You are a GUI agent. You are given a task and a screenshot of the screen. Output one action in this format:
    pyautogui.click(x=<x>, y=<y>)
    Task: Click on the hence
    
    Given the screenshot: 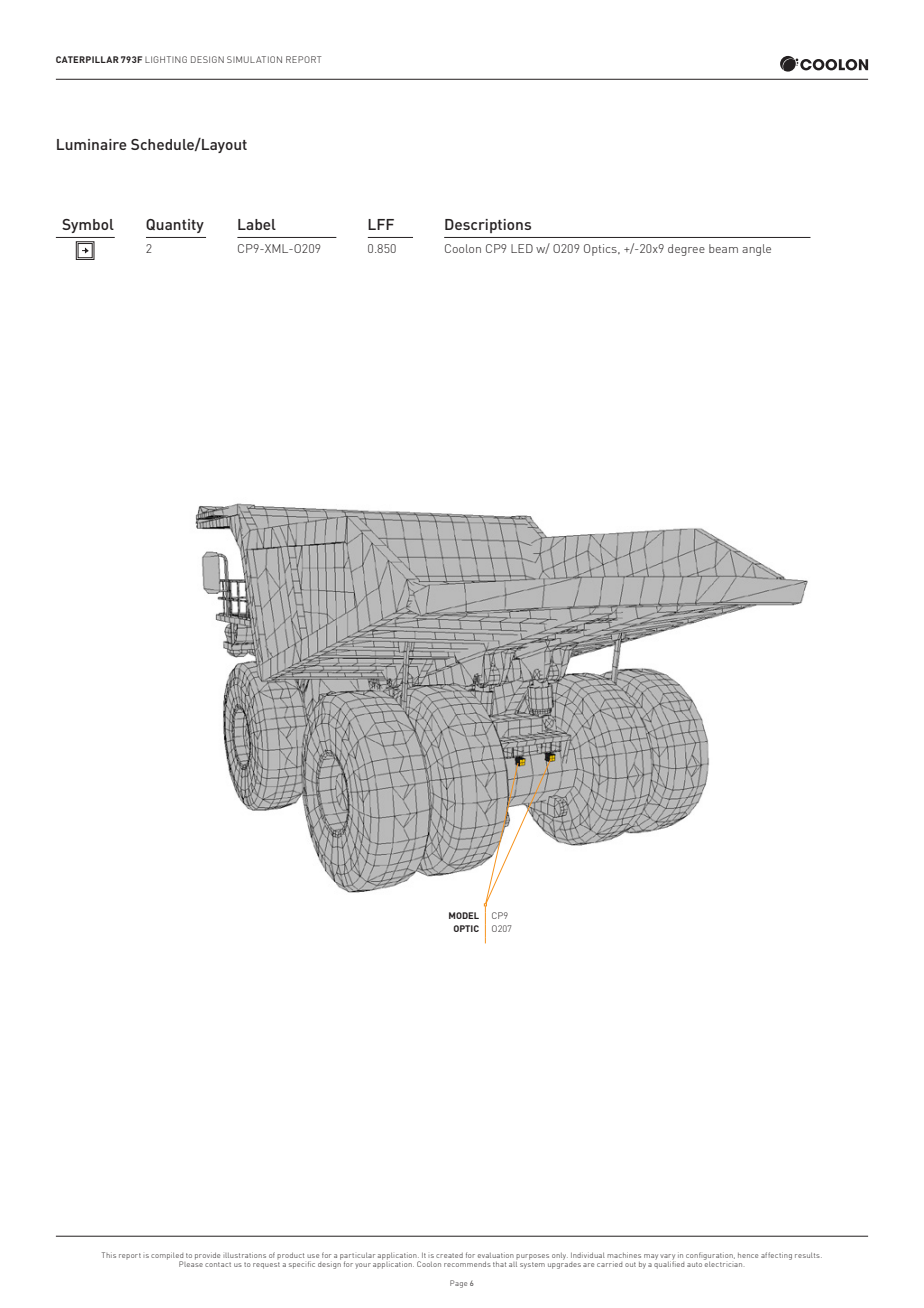 What is the action you would take?
    pyautogui.click(x=748, y=1255)
